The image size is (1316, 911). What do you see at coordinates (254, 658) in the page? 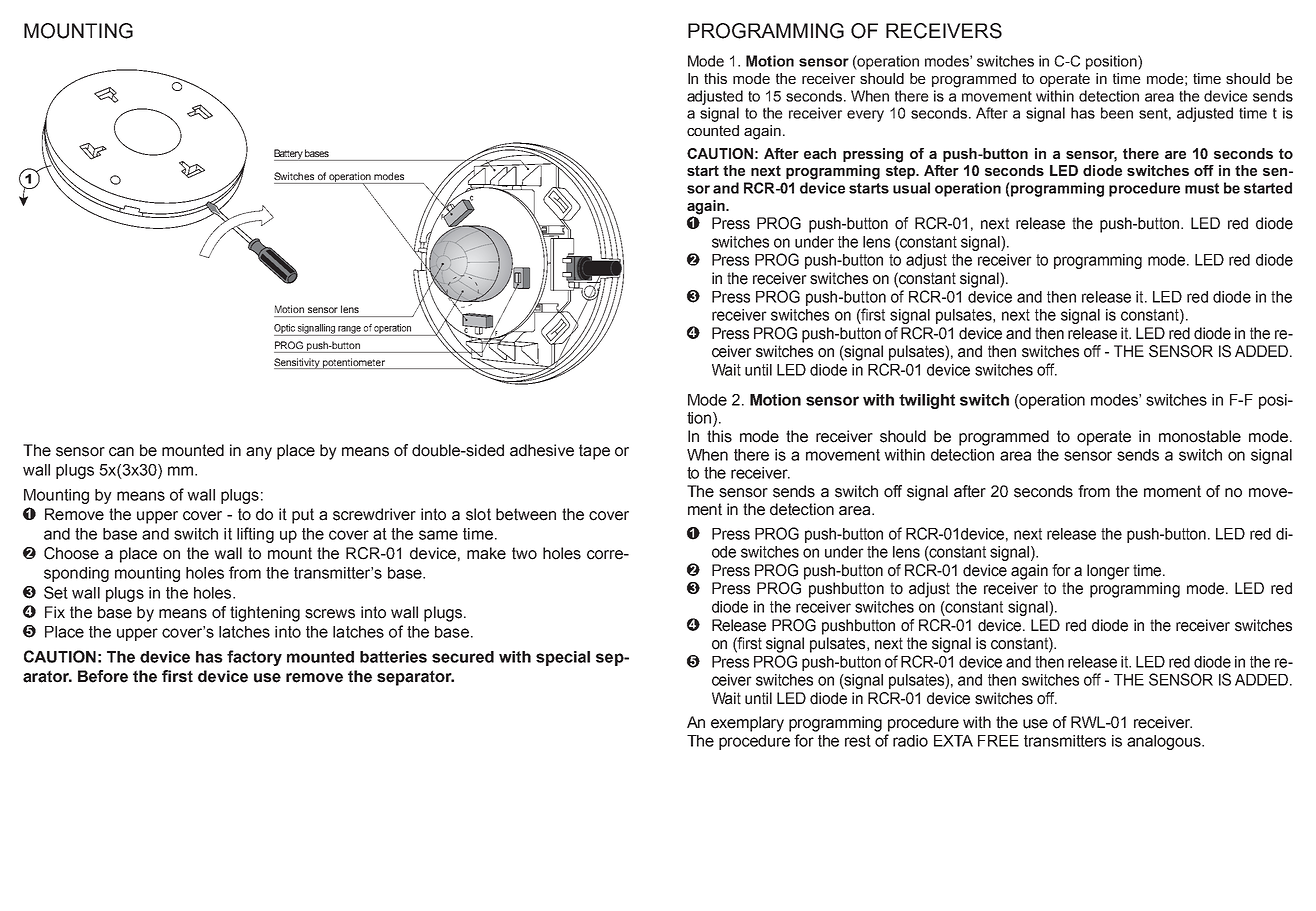
I see `factory` at bounding box center [254, 658].
